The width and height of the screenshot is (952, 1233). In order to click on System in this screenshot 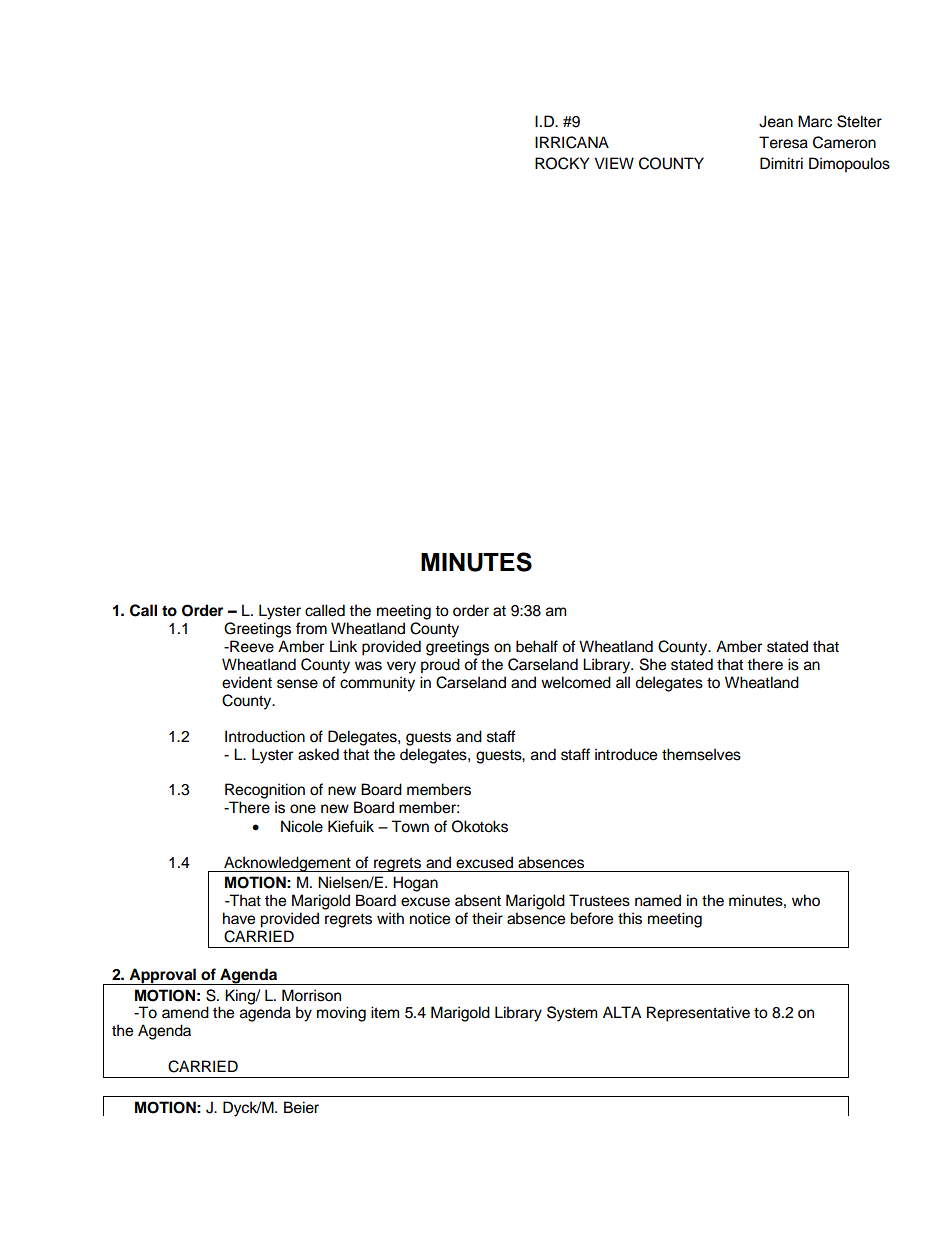, I will do `click(572, 1014)`.
